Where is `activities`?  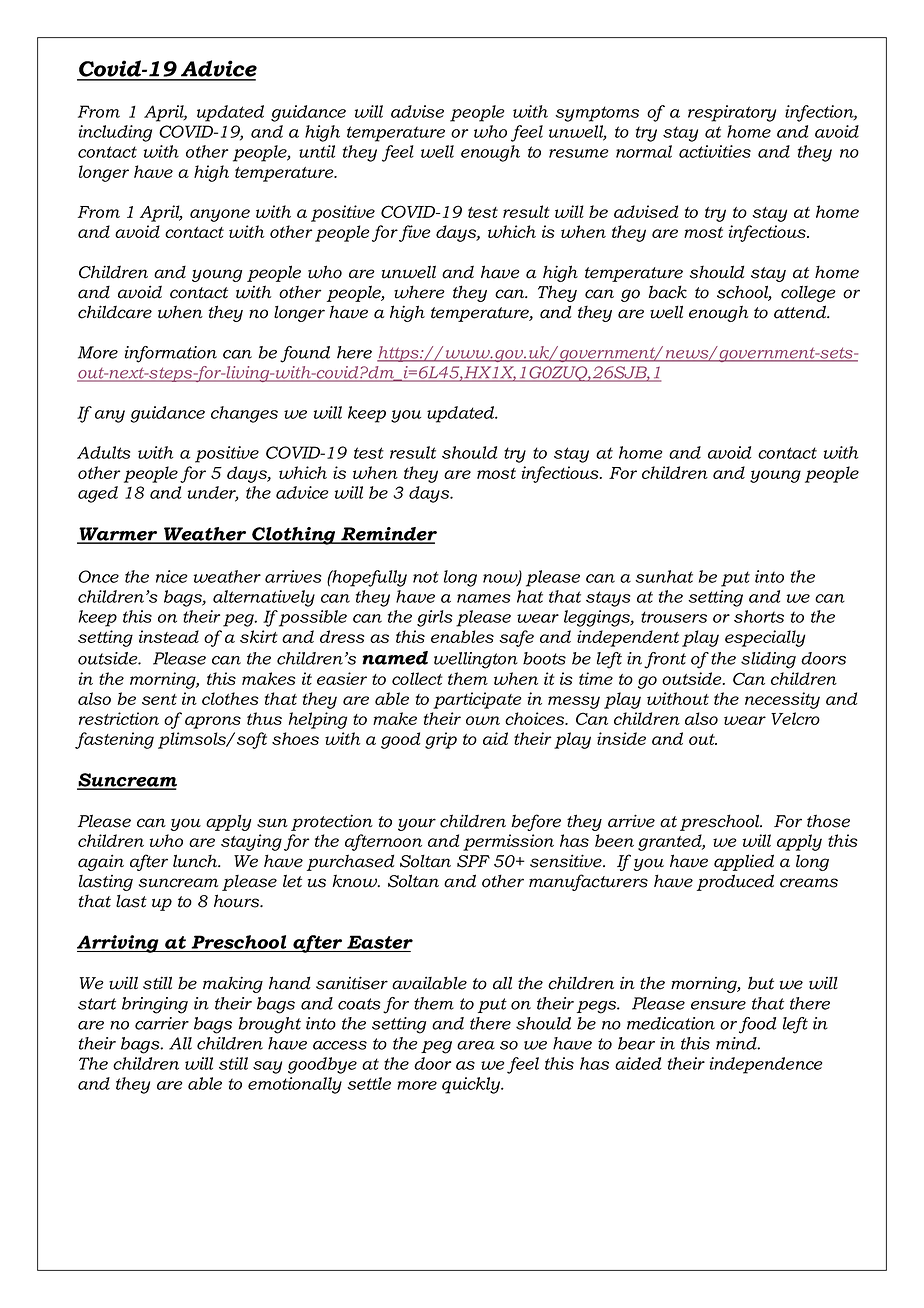
activities is located at coordinates (715, 151).
